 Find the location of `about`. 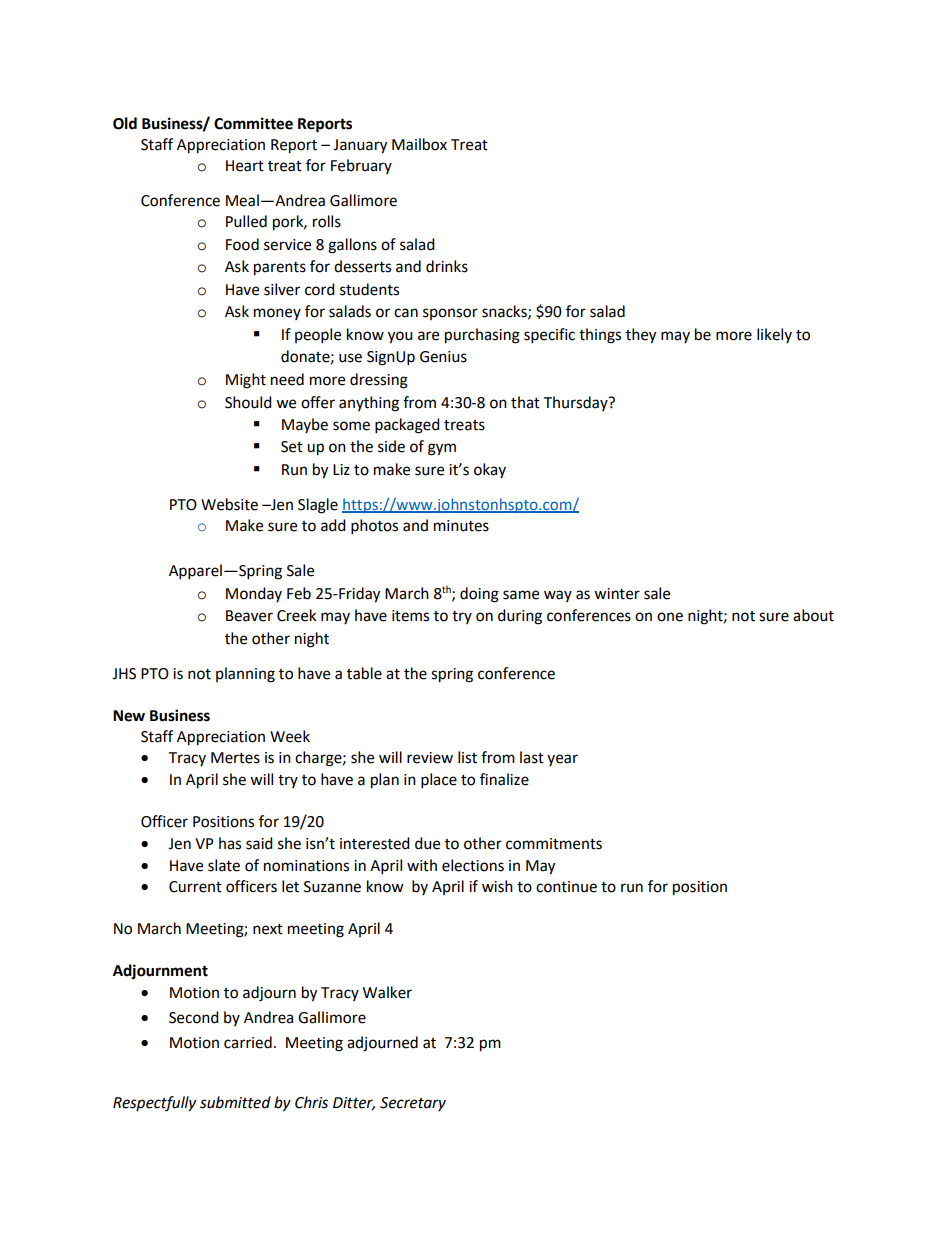

about is located at coordinates (813, 615).
